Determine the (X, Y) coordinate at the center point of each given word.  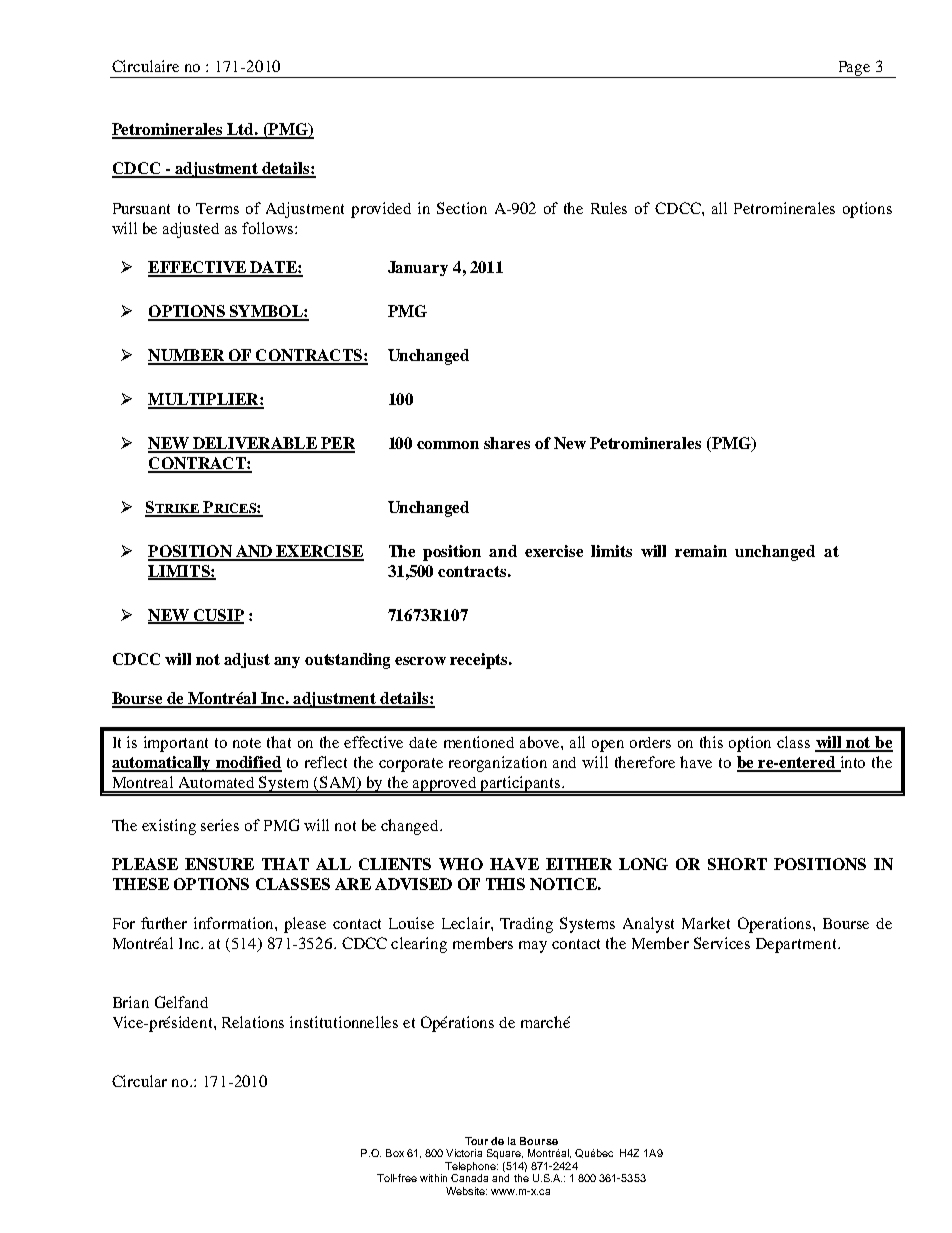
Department (797, 945)
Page (854, 69)
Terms (217, 208)
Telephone (471, 1167)
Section (462, 208)
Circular (139, 1081)
